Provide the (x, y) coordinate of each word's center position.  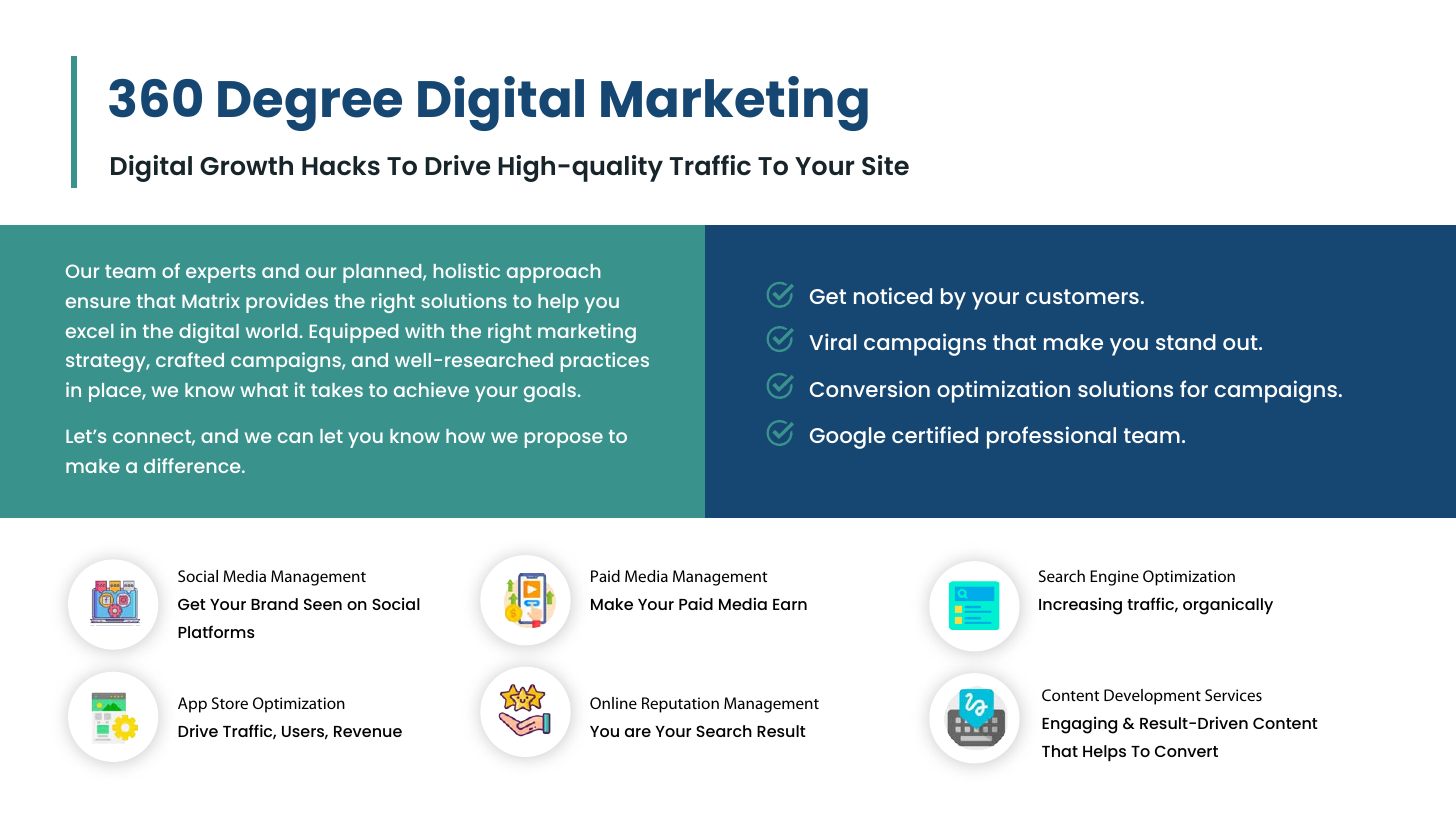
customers (1082, 296)
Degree (310, 106)
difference (193, 465)
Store (230, 703)
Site (885, 165)
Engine (1114, 578)
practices (605, 362)
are (638, 732)
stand (1186, 342)
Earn (790, 604)
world (271, 331)
